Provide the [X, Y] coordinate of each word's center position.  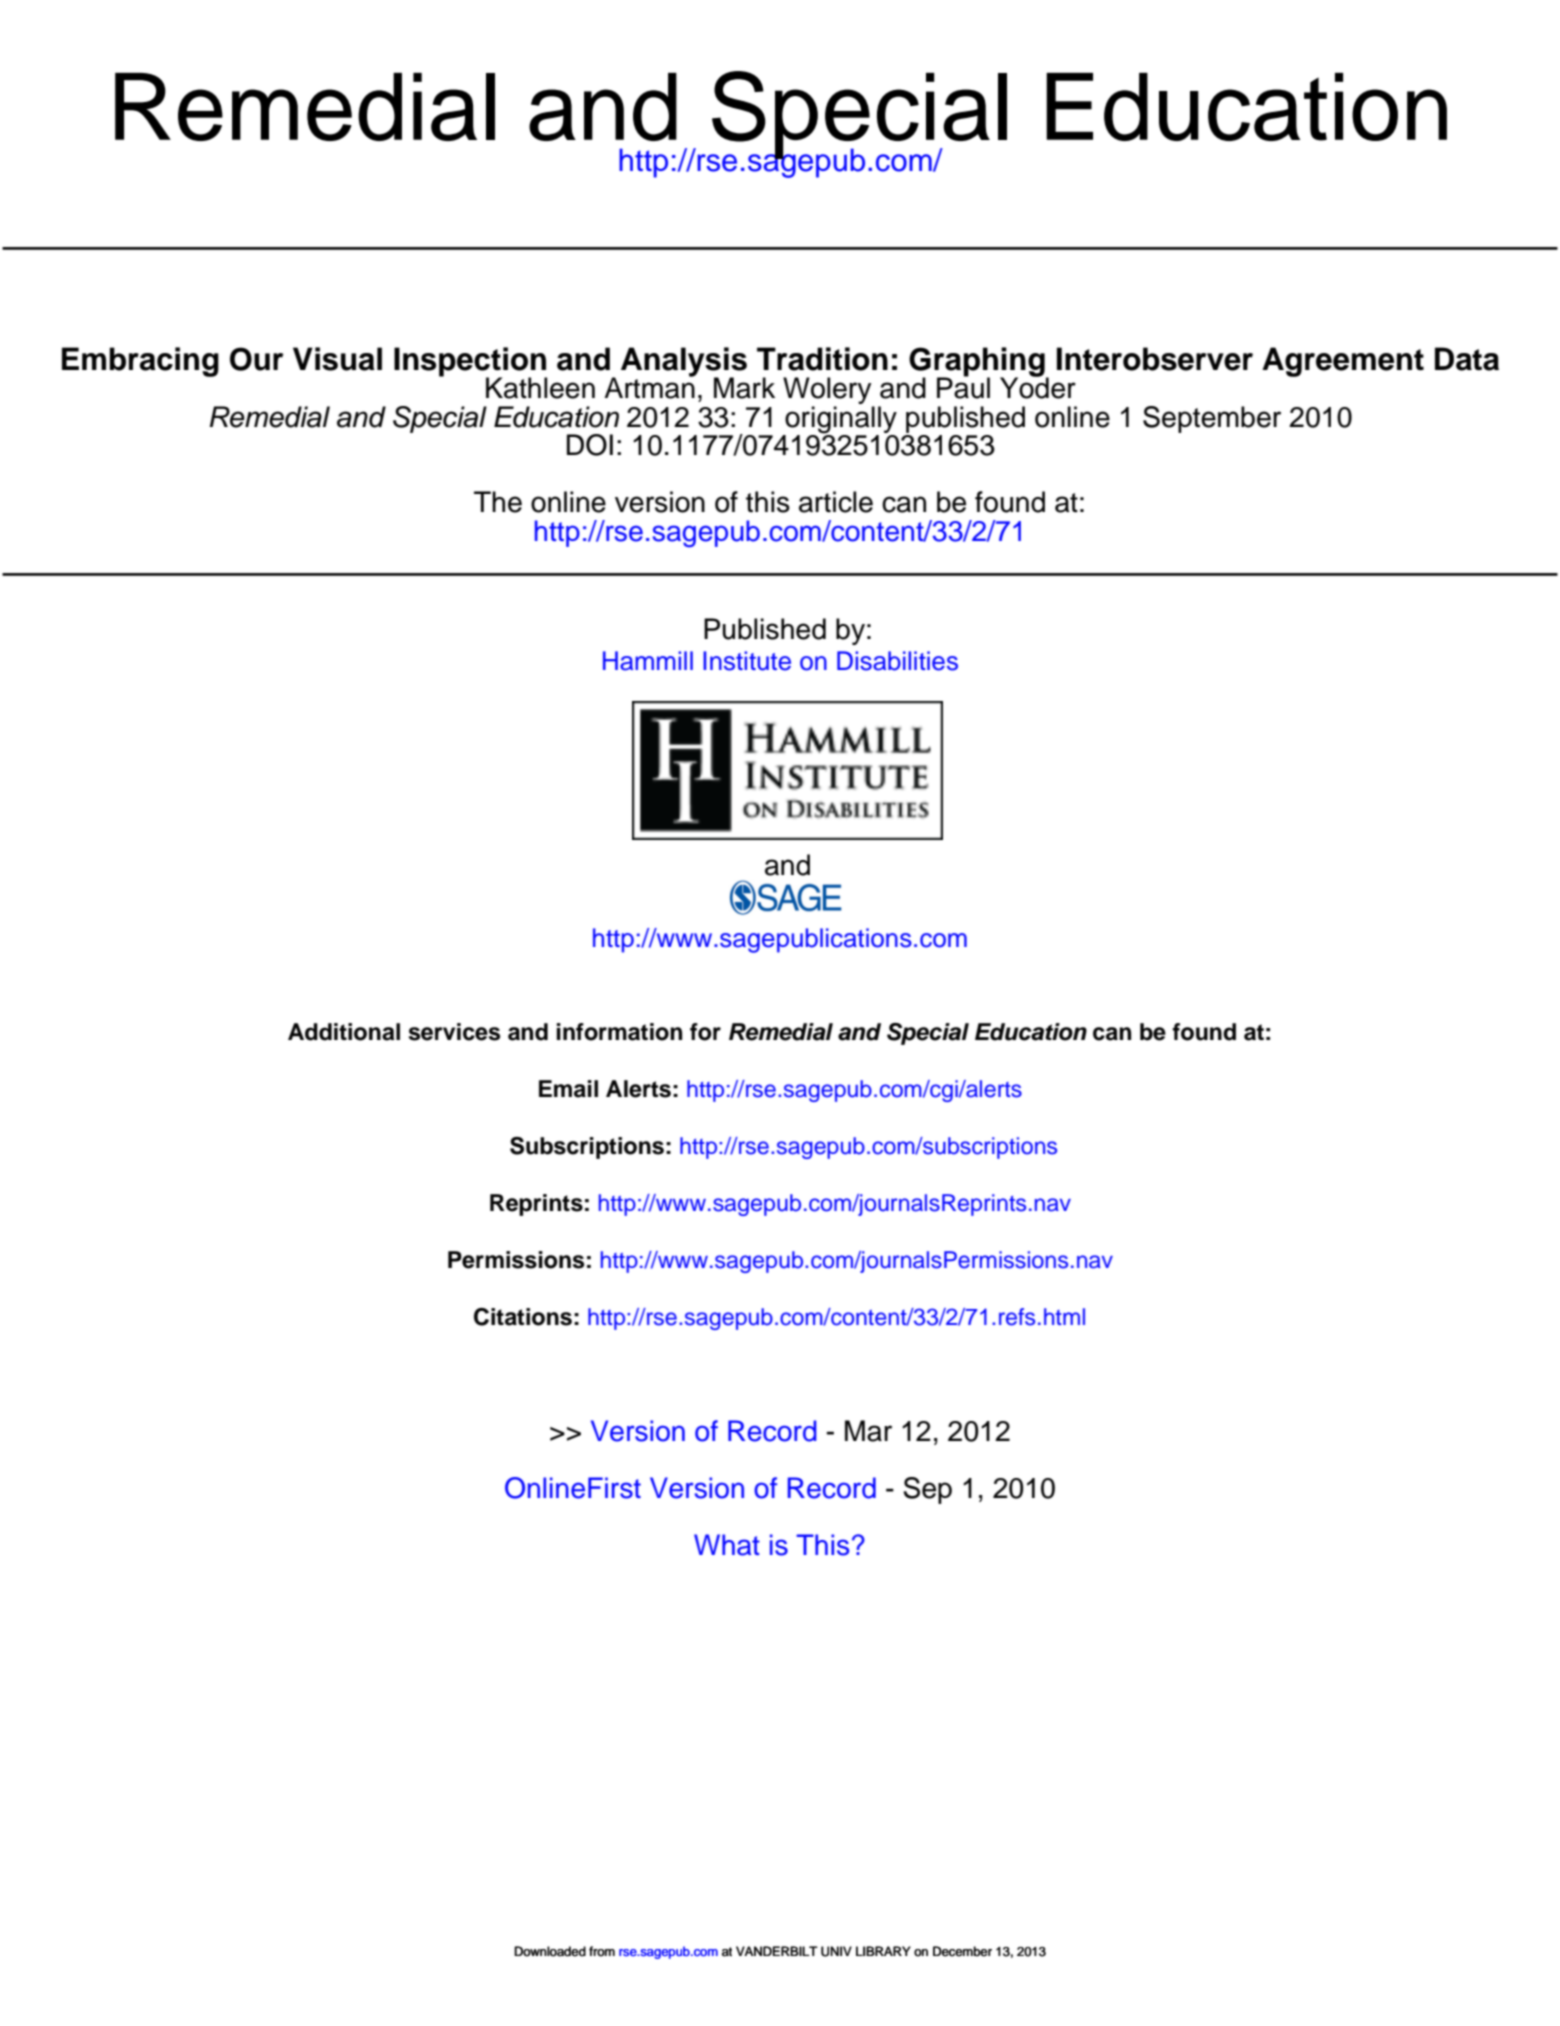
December [962, 1951]
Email [568, 1089]
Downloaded [550, 1951]
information [619, 1032]
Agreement [1343, 362]
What [727, 1545]
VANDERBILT [777, 1951]
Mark [744, 388]
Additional [344, 1032]
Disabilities [897, 661]
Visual [337, 359]
